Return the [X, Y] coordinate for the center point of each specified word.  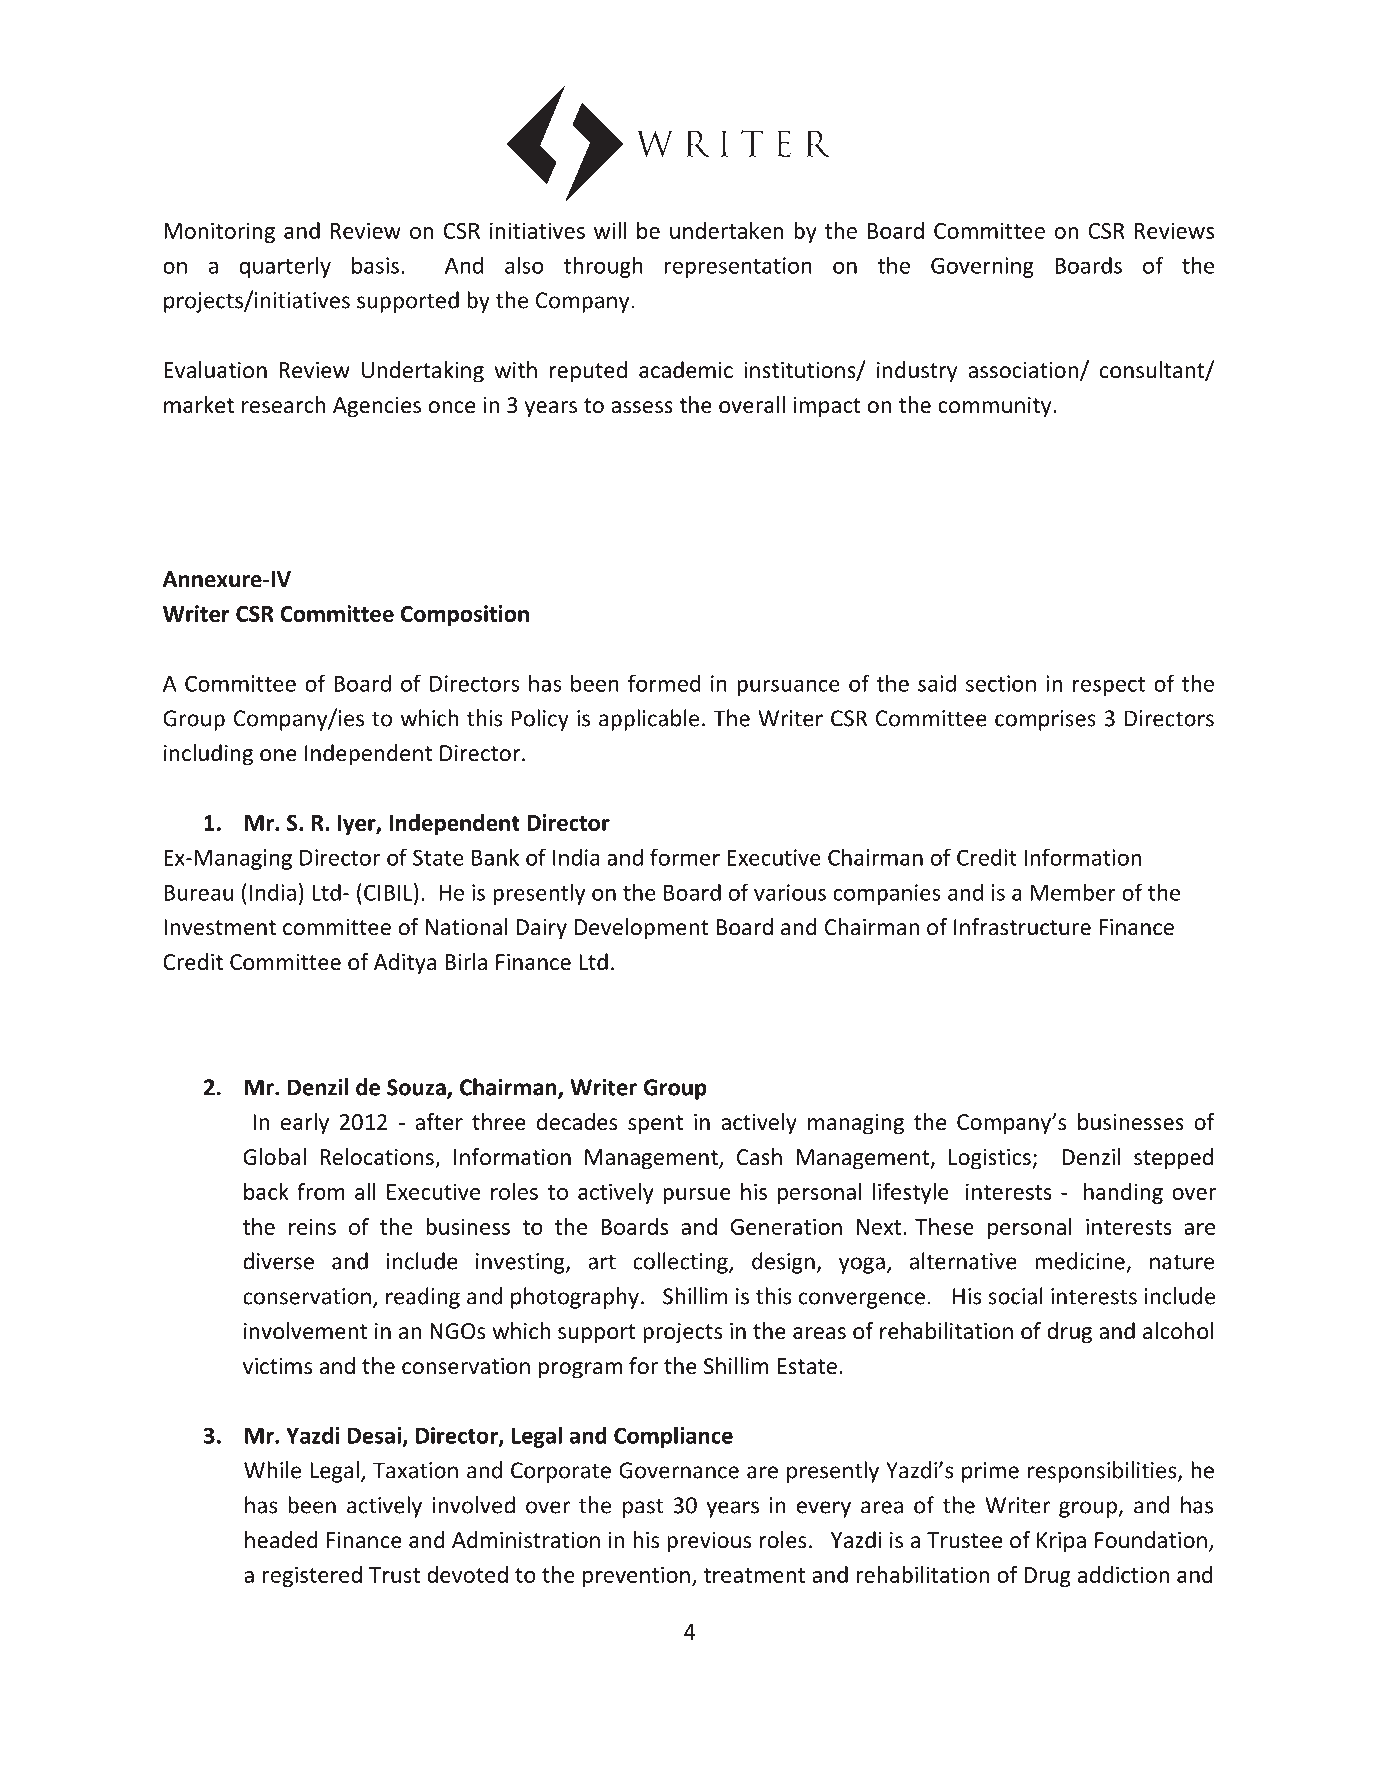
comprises [1045, 720]
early [305, 1124]
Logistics [990, 1159]
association [1023, 370]
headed [281, 1540]
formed [664, 683]
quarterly [285, 267]
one [278, 755]
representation [738, 267]
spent [655, 1125]
